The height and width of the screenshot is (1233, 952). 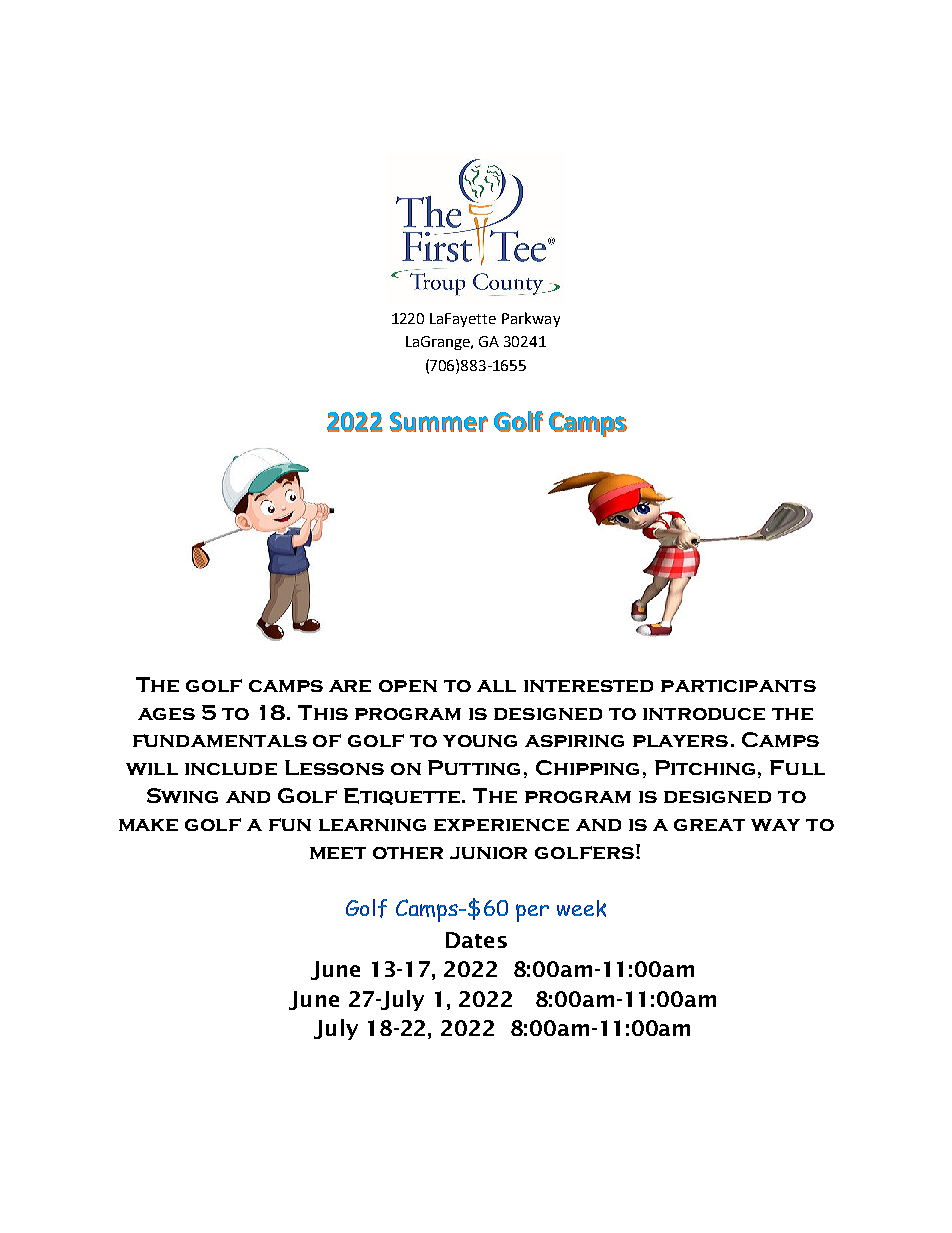 I want to click on introduce, so click(x=704, y=714).
